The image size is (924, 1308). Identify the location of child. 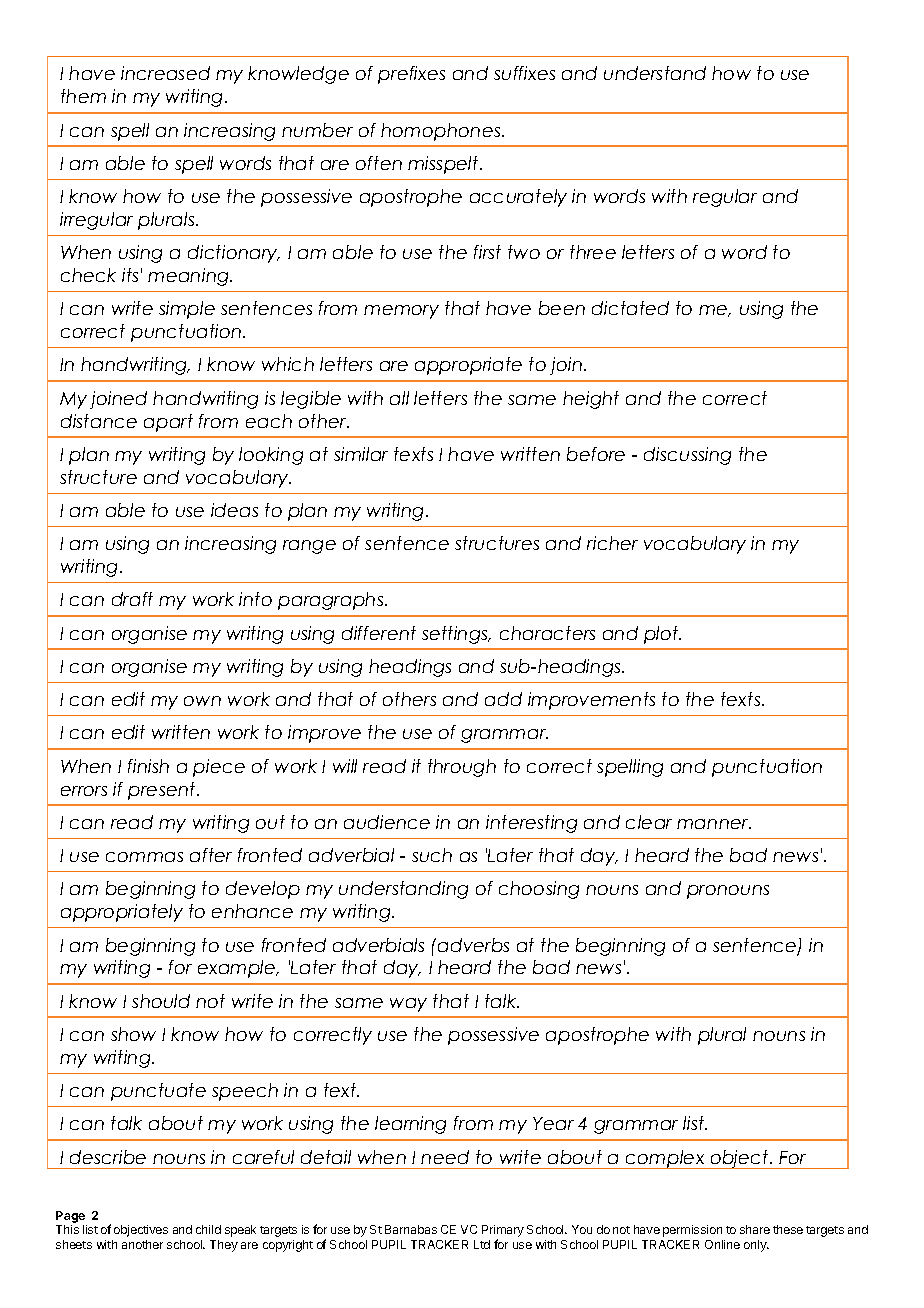
(208, 1229).
